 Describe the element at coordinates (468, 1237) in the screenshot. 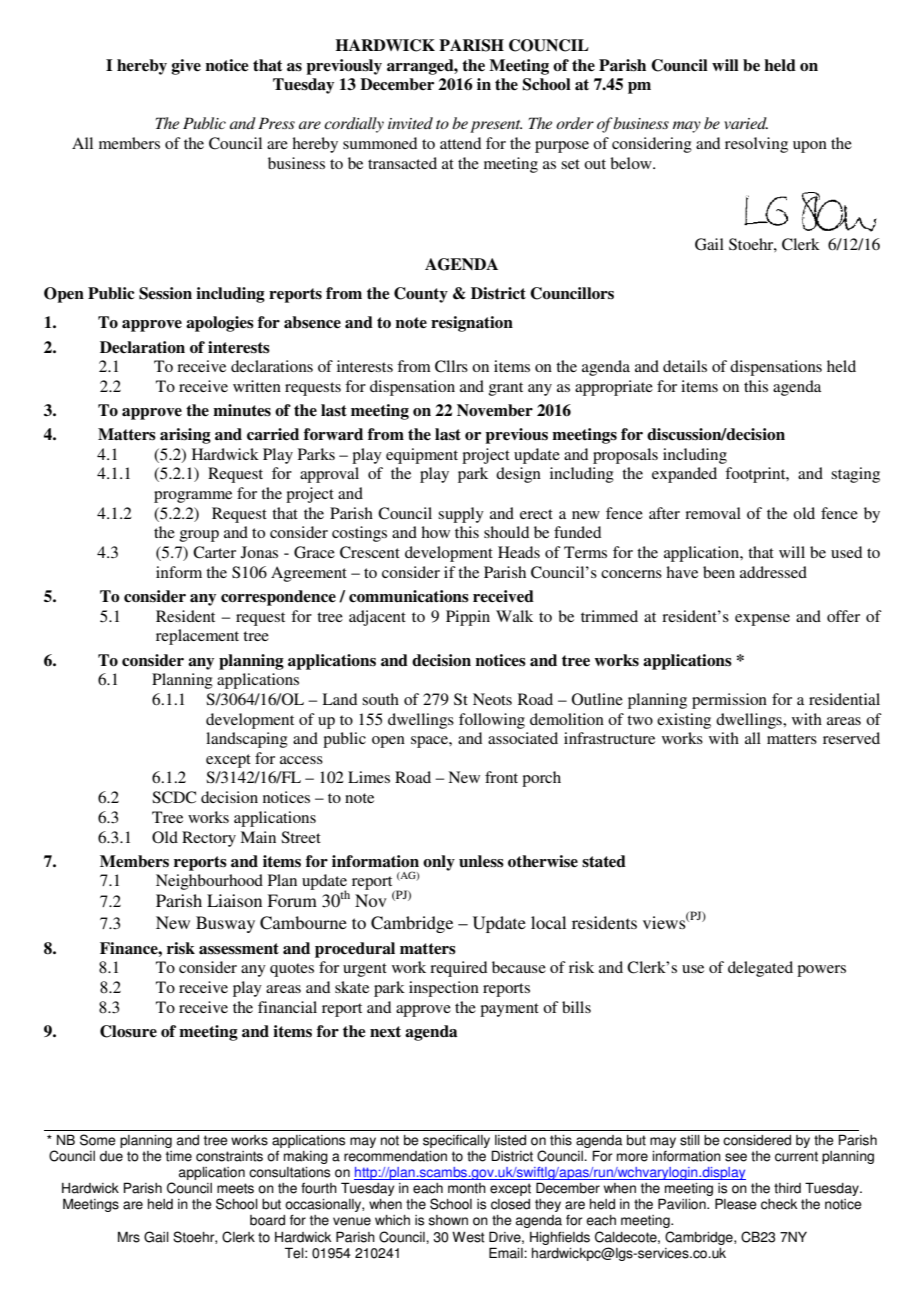

I see `West` at that location.
